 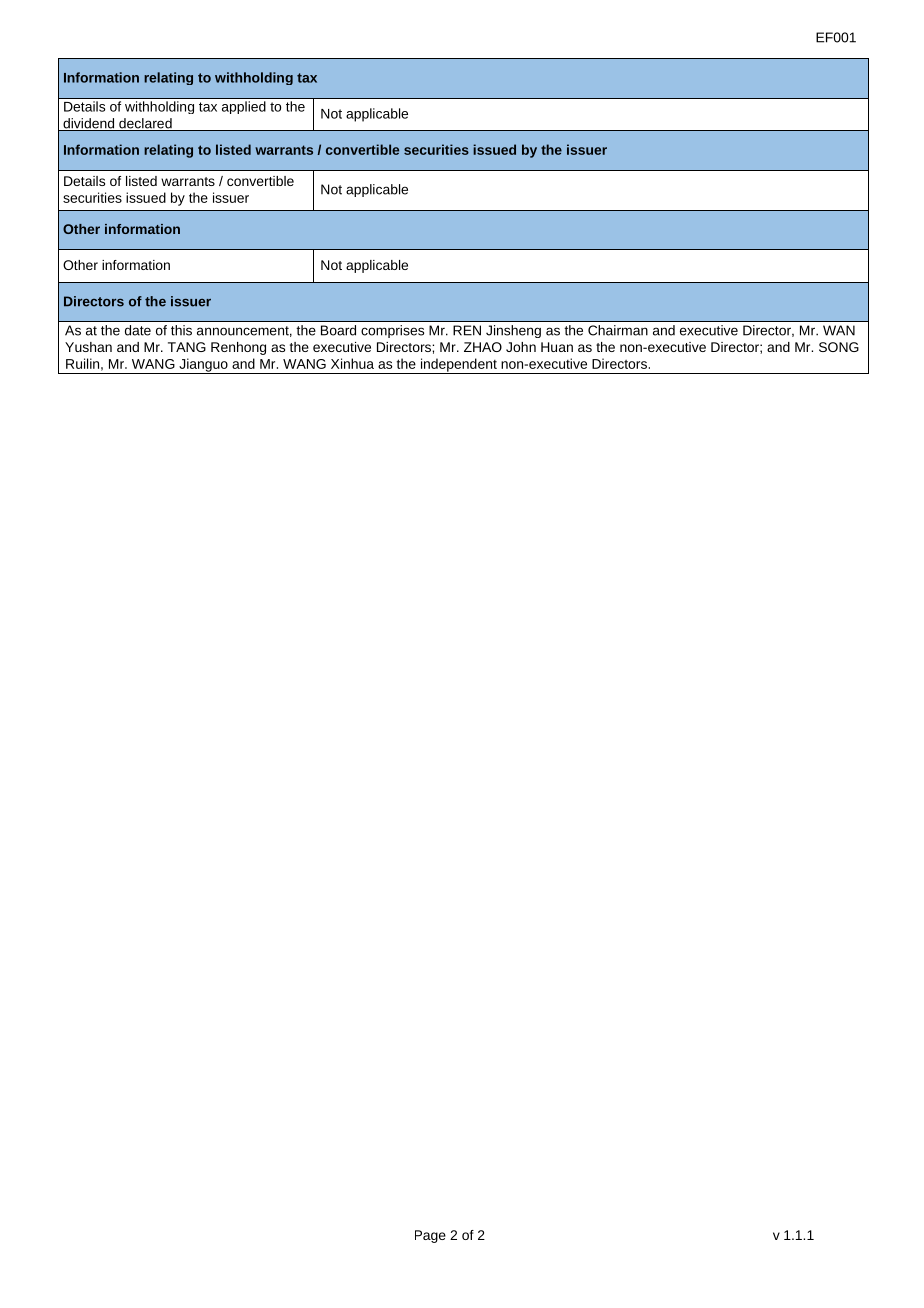 What do you see at coordinates (244, 107) in the image?
I see `applied` at bounding box center [244, 107].
